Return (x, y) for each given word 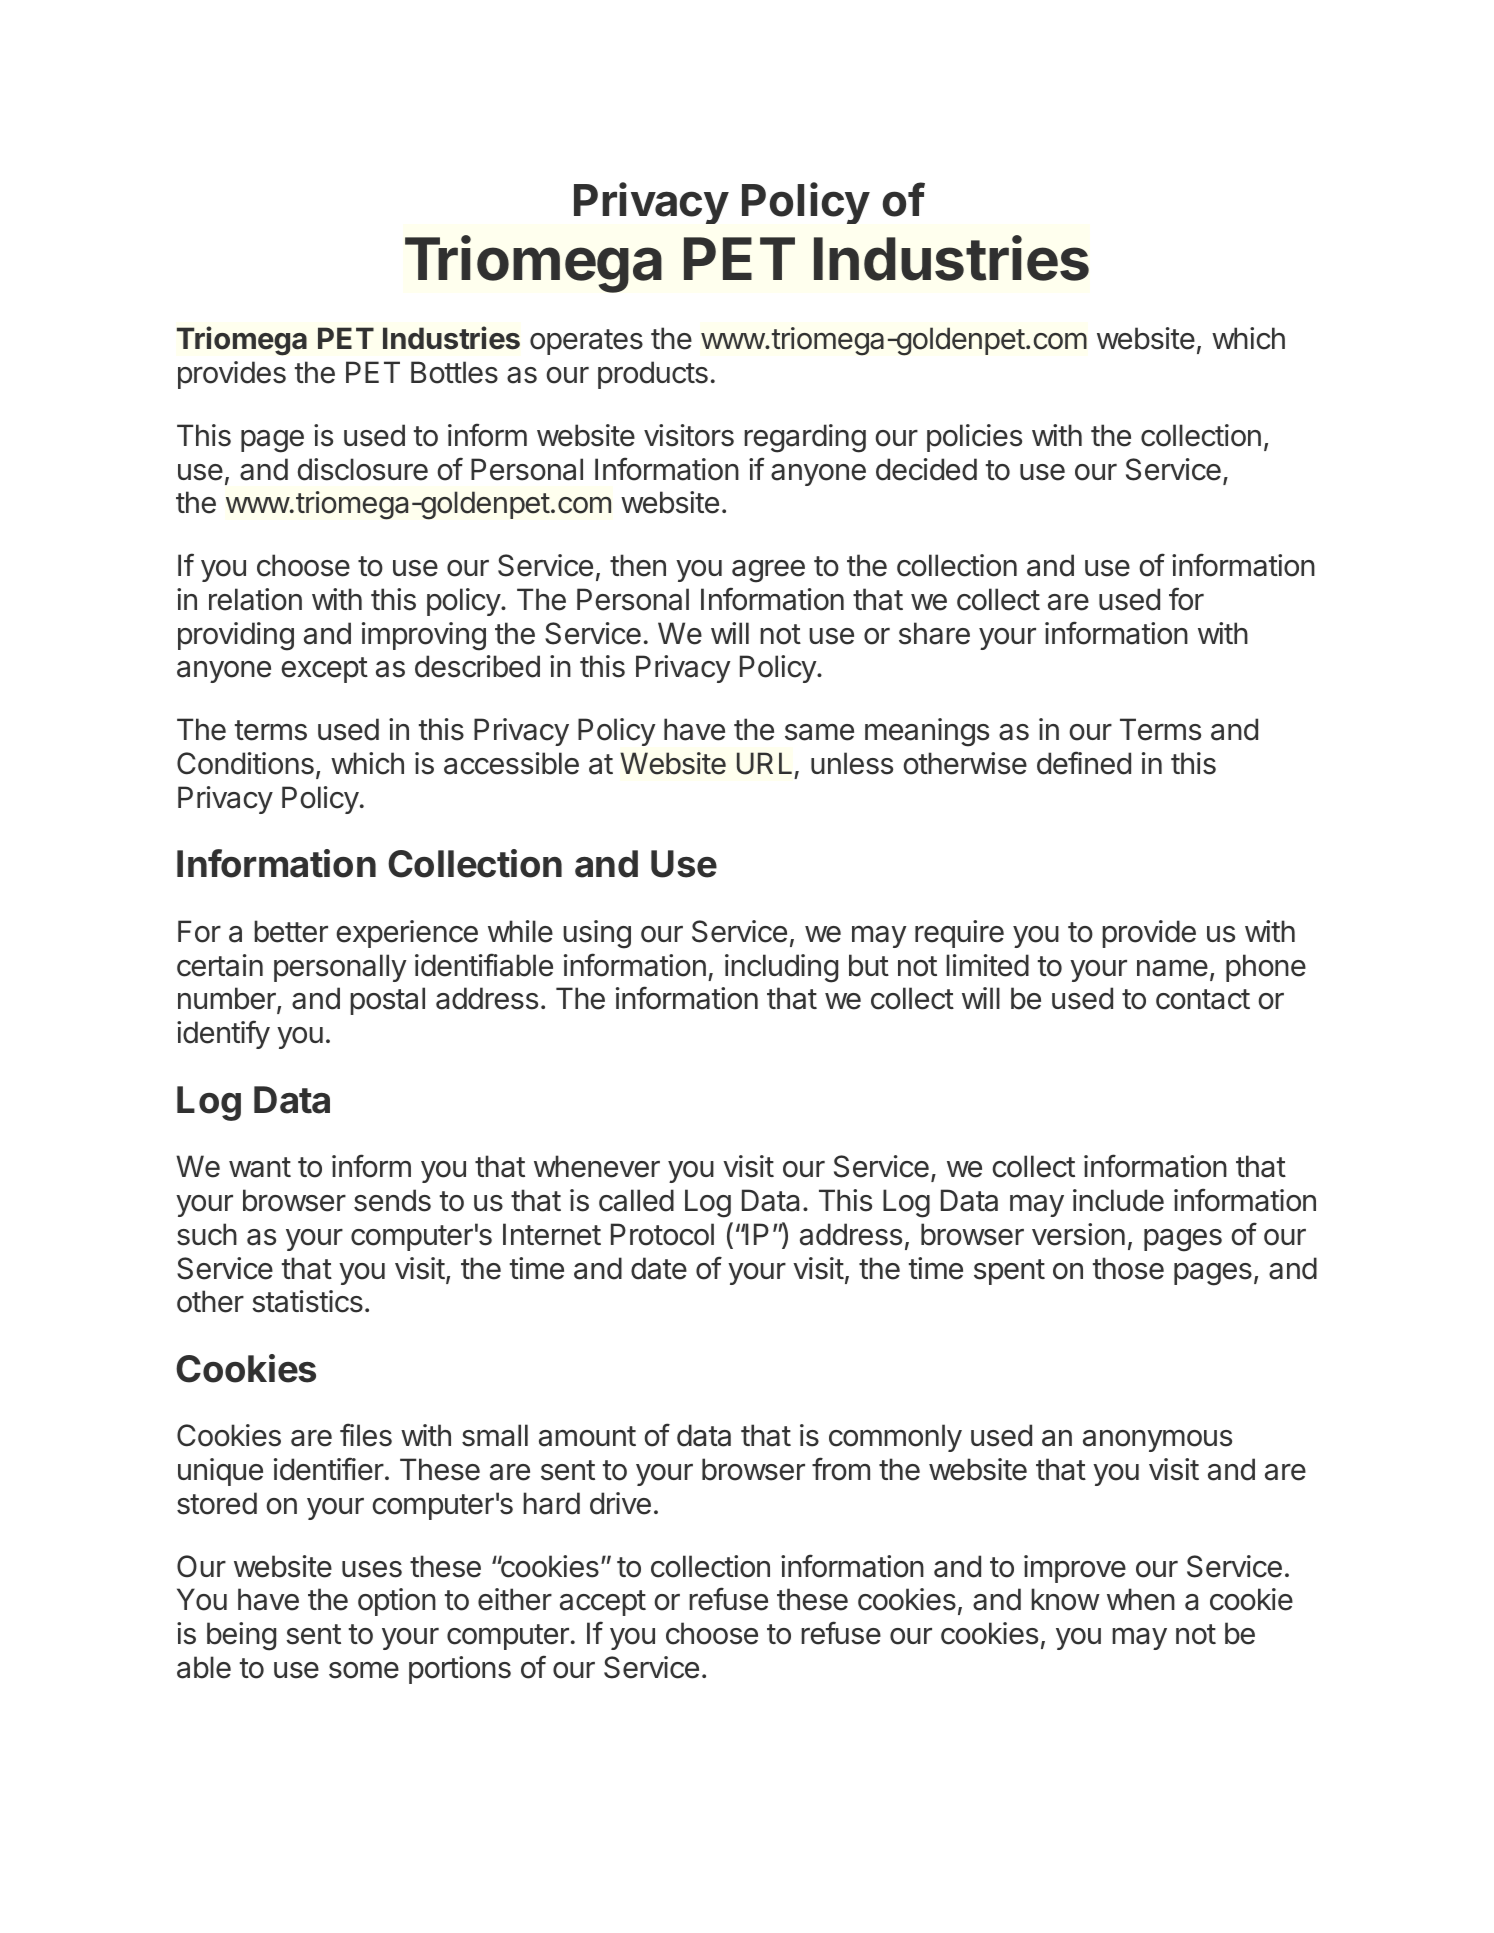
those (1128, 1268)
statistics (307, 1301)
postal (387, 1001)
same (819, 732)
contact (1203, 999)
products (653, 375)
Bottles (454, 372)
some (364, 1670)
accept (603, 1603)
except (324, 670)
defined (1084, 763)
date (659, 1268)
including (781, 968)
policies (974, 438)
